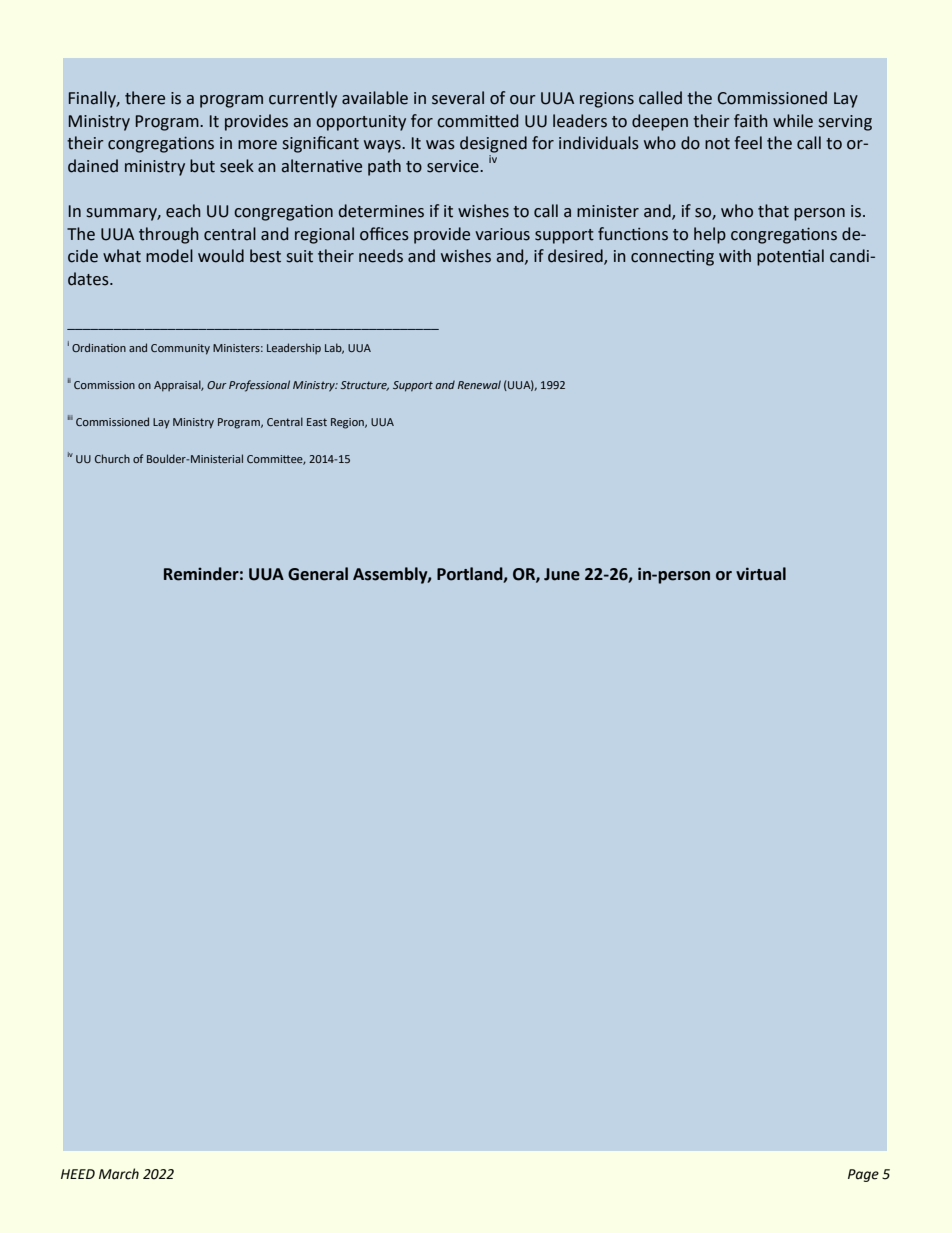  What do you see at coordinates (119, 1174) in the screenshot?
I see `March` at bounding box center [119, 1174].
